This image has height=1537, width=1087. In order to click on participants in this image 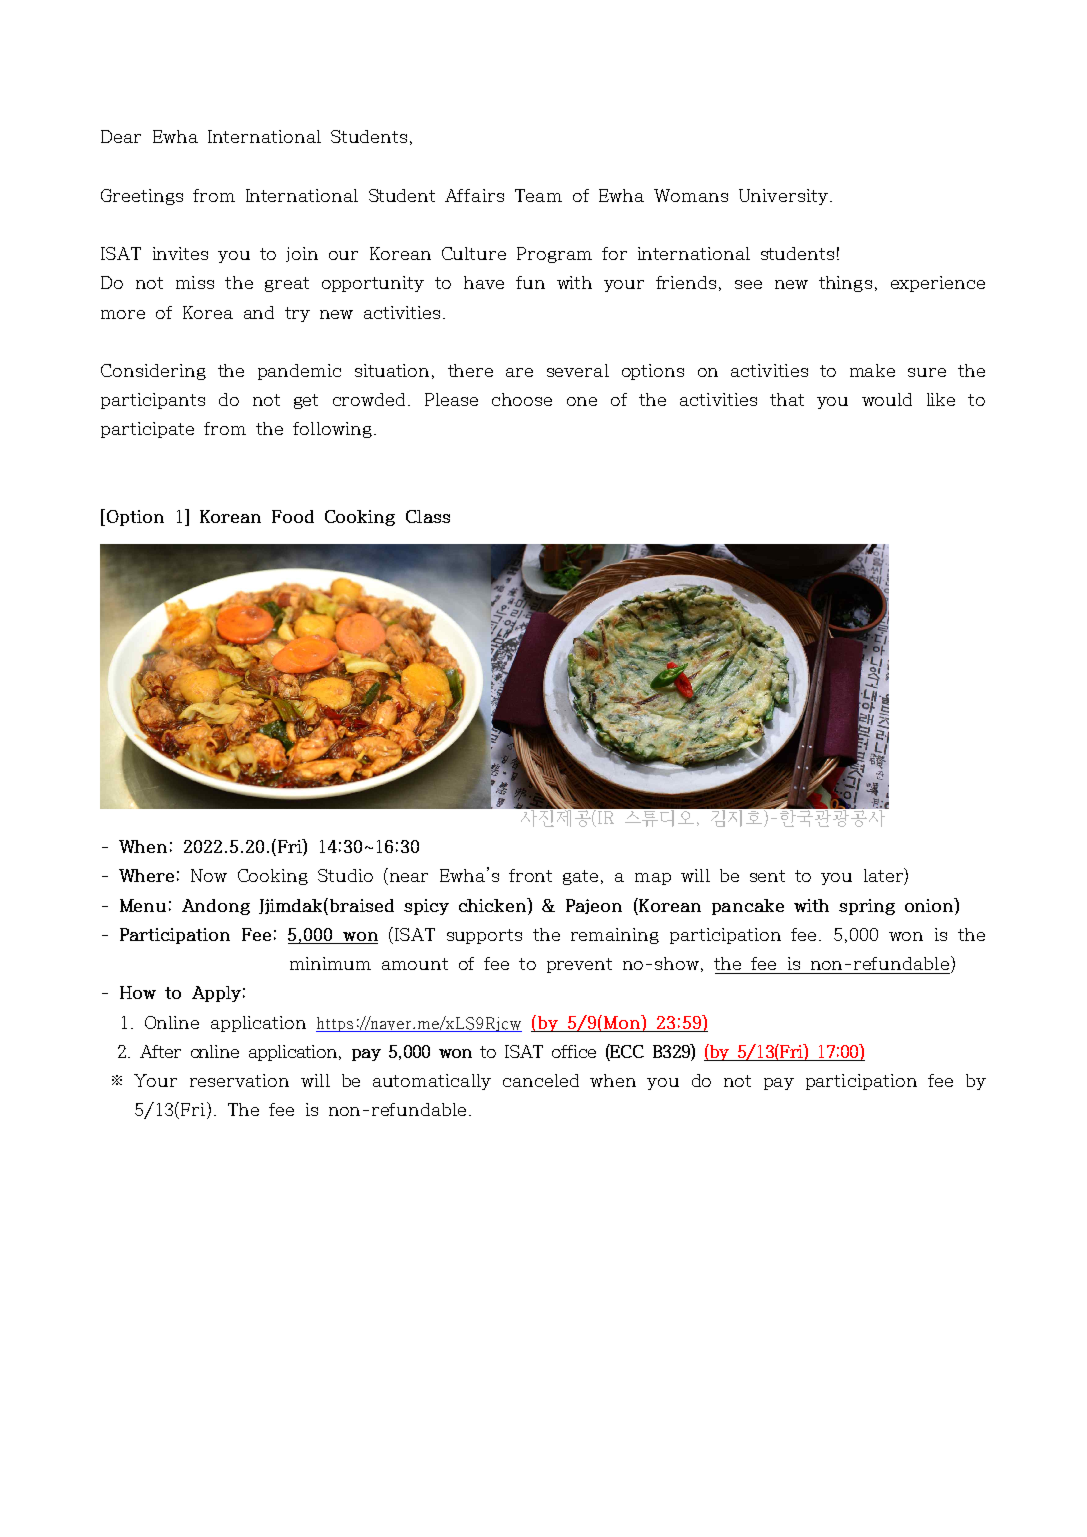, I will do `click(153, 401)`.
